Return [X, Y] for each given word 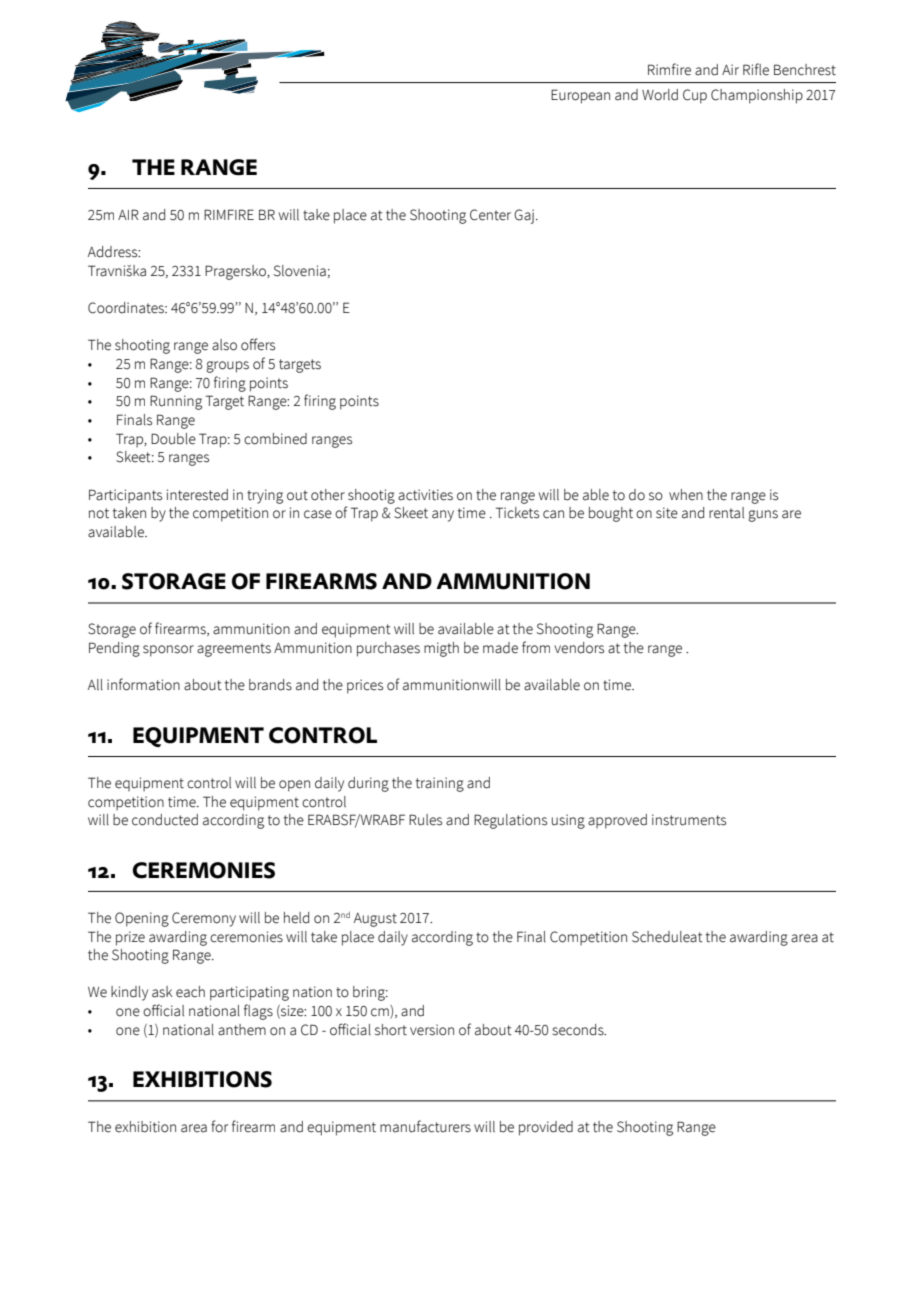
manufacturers [425, 1126]
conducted [165, 820]
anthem [242, 1030]
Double [173, 439]
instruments [689, 820]
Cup [695, 96]
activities [425, 495]
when [686, 495]
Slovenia [300, 271]
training [440, 784]
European [580, 96]
